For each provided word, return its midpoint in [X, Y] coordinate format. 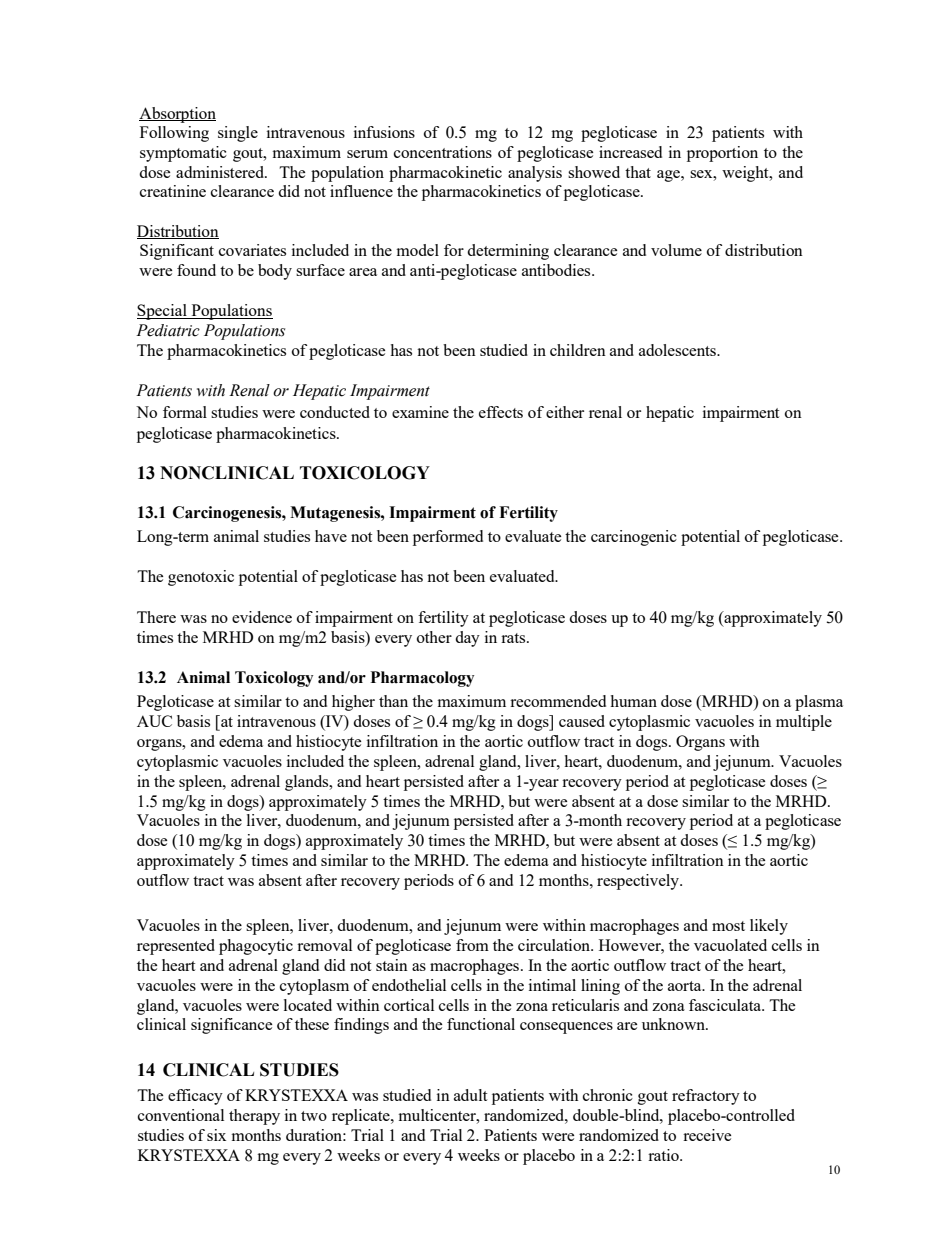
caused [582, 721]
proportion [722, 154]
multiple [804, 723]
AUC [154, 721]
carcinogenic [634, 538]
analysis [535, 174]
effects [501, 412]
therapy [254, 1117]
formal [185, 412]
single [238, 134]
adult [470, 1095]
